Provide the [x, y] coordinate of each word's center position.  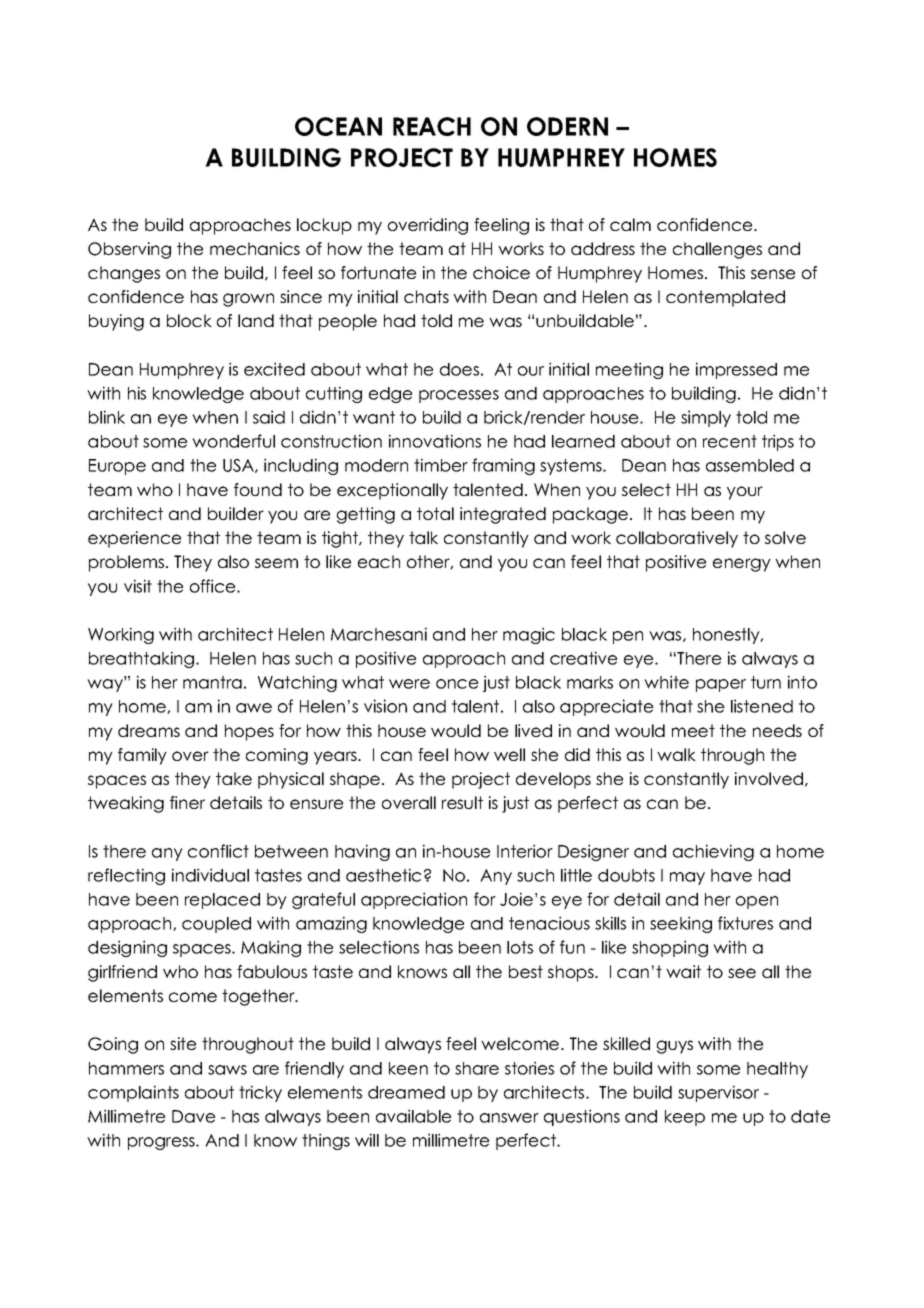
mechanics [255, 248]
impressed [736, 370]
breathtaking [143, 659]
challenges [717, 250]
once [457, 684]
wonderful [233, 441]
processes [459, 396]
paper [721, 685]
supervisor [718, 1093]
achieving [713, 852]
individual [210, 875]
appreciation [414, 900]
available [413, 1116]
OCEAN [338, 126]
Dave [193, 1116]
